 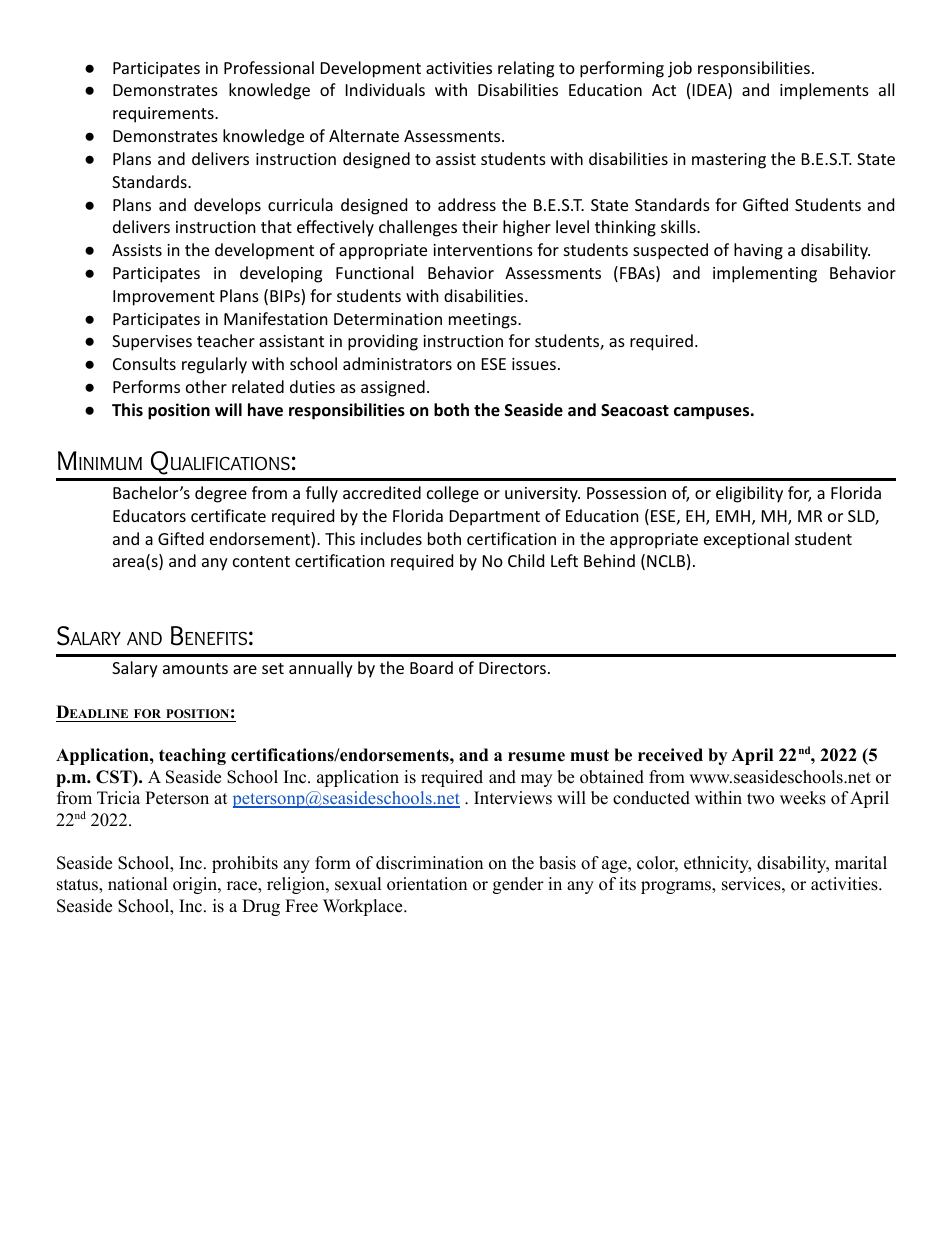 I want to click on meetings, so click(x=484, y=321).
